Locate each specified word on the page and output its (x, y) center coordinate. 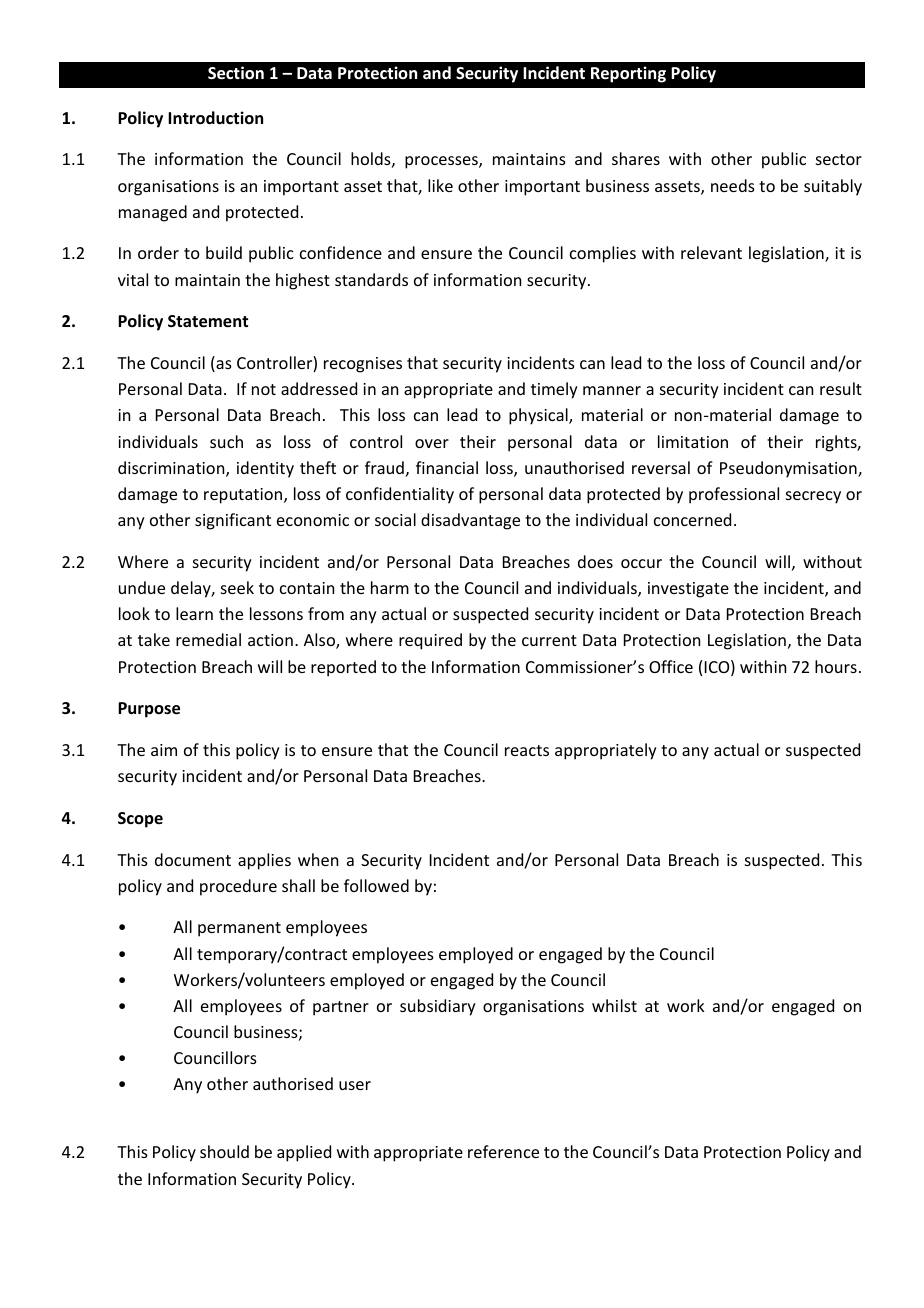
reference (503, 1151)
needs (733, 185)
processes (442, 162)
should (224, 1151)
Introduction (215, 118)
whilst (614, 1005)
